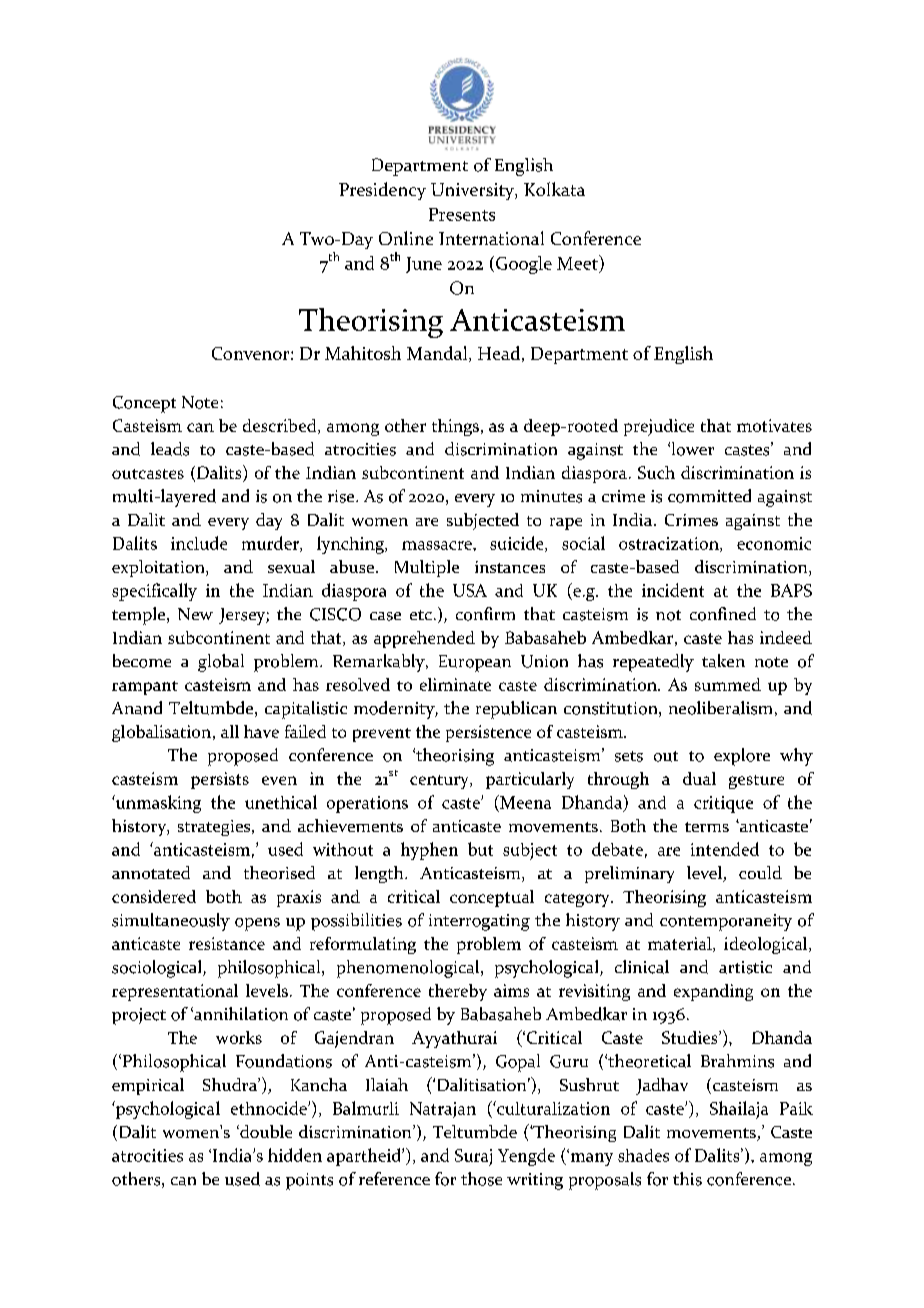 The image size is (924, 1308). I want to click on committed, so click(709, 496).
